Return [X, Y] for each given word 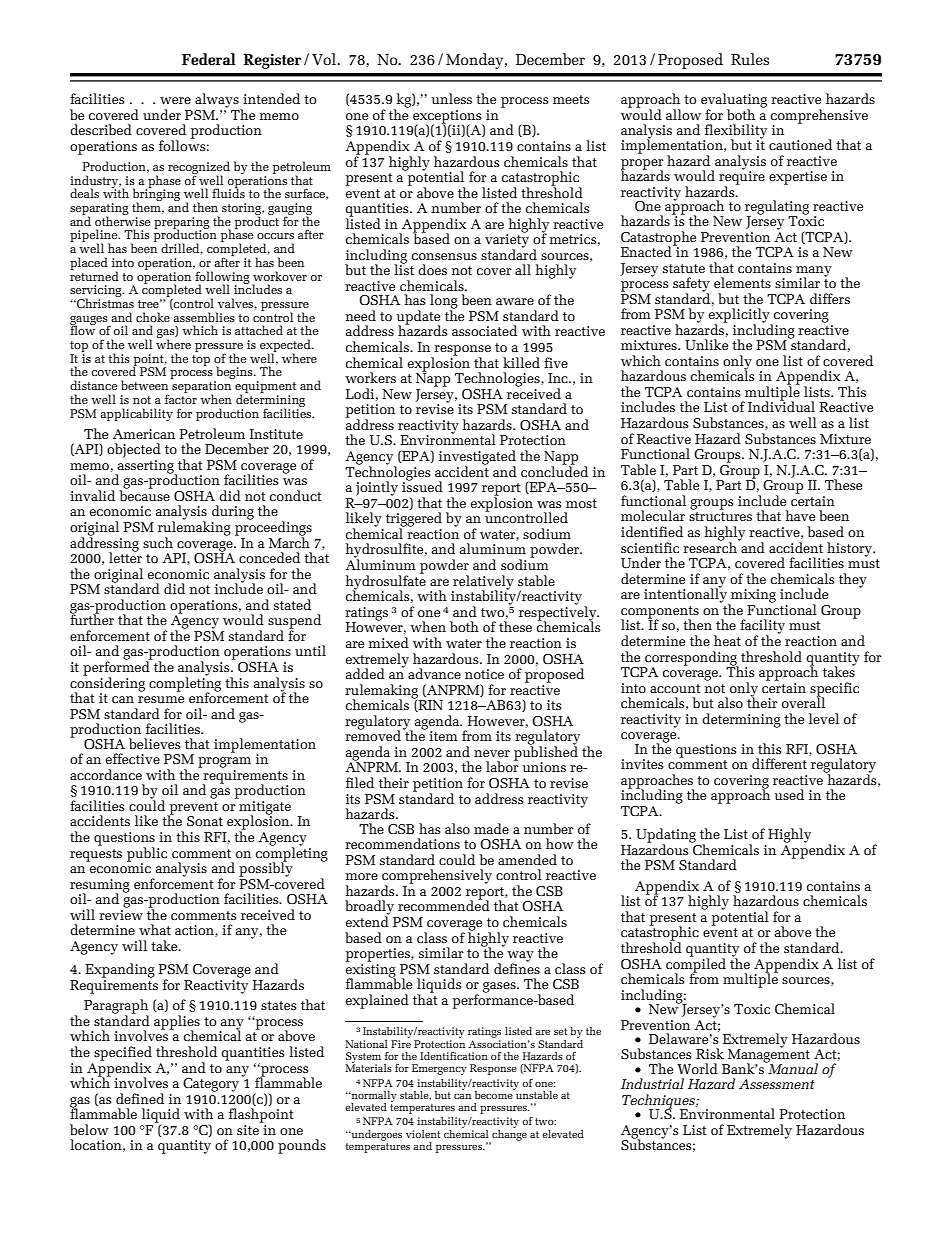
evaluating [734, 101]
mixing [752, 597]
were [175, 100]
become [495, 1094]
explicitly [740, 316]
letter [125, 556]
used [789, 794]
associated [484, 330]
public [147, 855]
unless [451, 98]
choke [153, 317]
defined [140, 1098]
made [491, 828]
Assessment [777, 1084]
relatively [483, 583]
